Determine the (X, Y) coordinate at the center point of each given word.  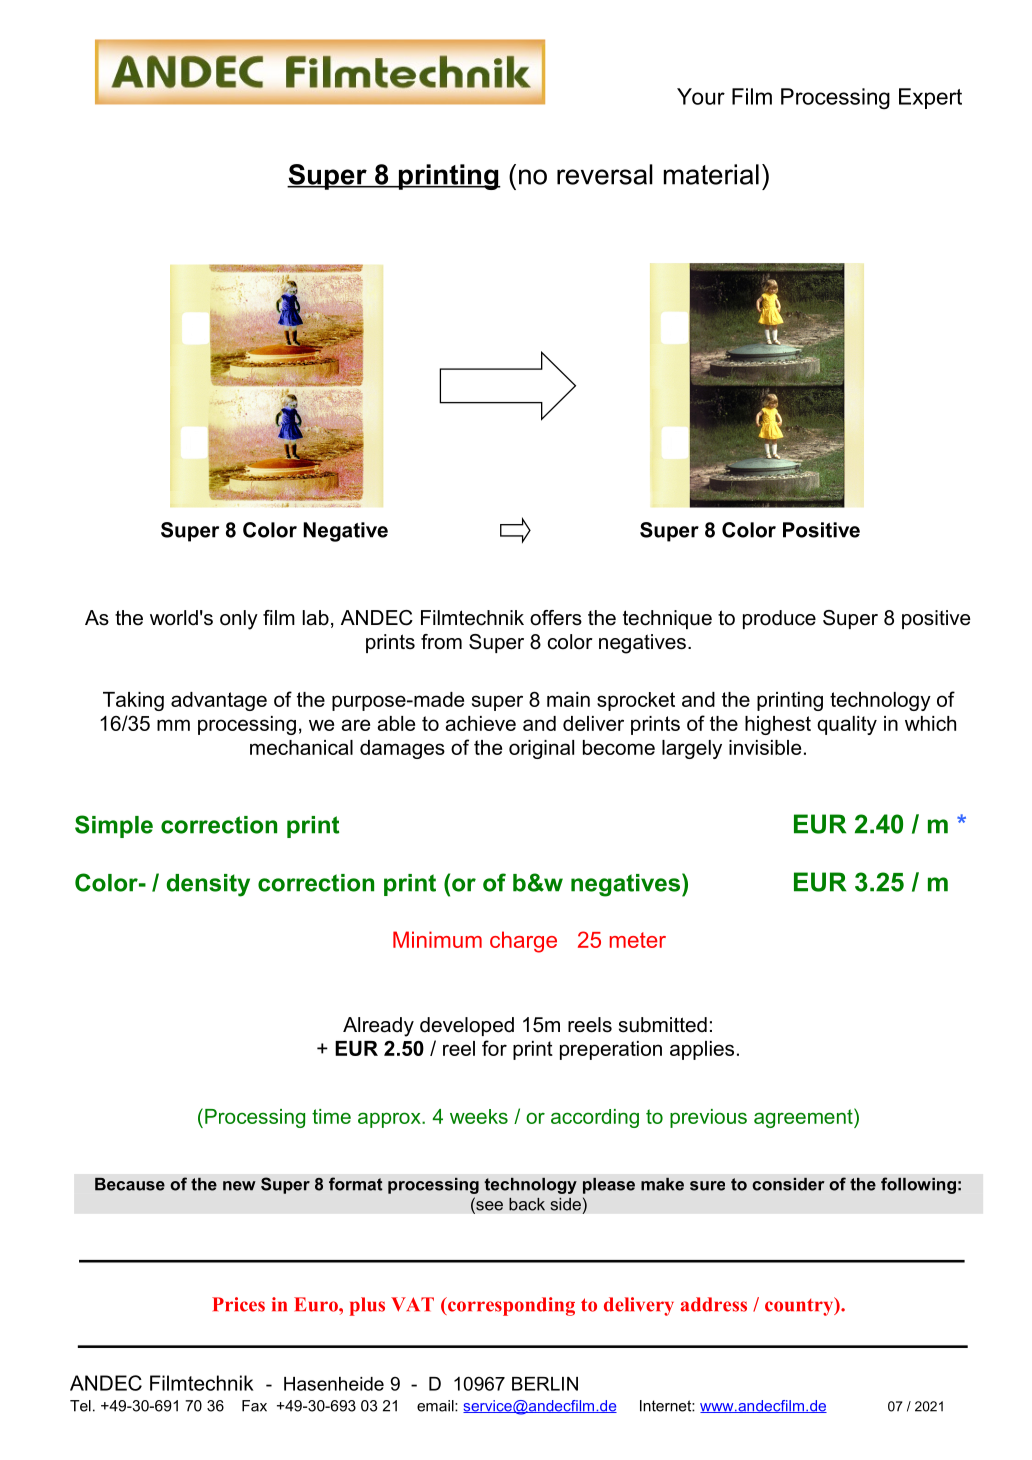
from (441, 642)
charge (523, 942)
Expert (930, 98)
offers (556, 618)
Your (701, 96)
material (711, 174)
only (239, 620)
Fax (254, 1406)
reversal (605, 174)
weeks (479, 1116)
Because (130, 1184)
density (208, 885)
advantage (219, 701)
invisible (765, 747)
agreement (804, 1118)
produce (779, 619)
